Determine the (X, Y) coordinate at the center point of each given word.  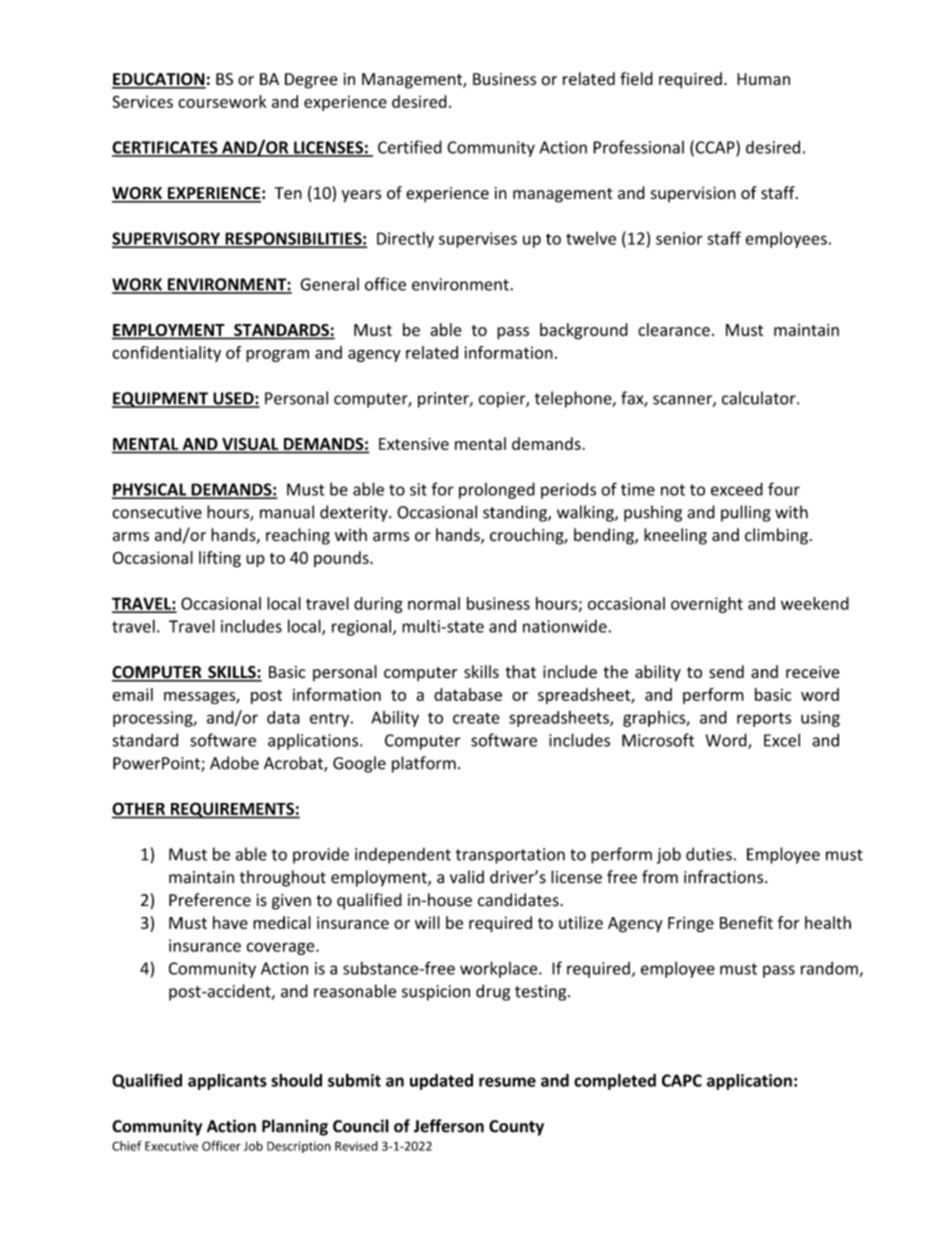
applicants (227, 1082)
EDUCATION (159, 80)
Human (763, 79)
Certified (410, 147)
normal (434, 603)
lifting (220, 559)
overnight (707, 605)
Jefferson (449, 1126)
